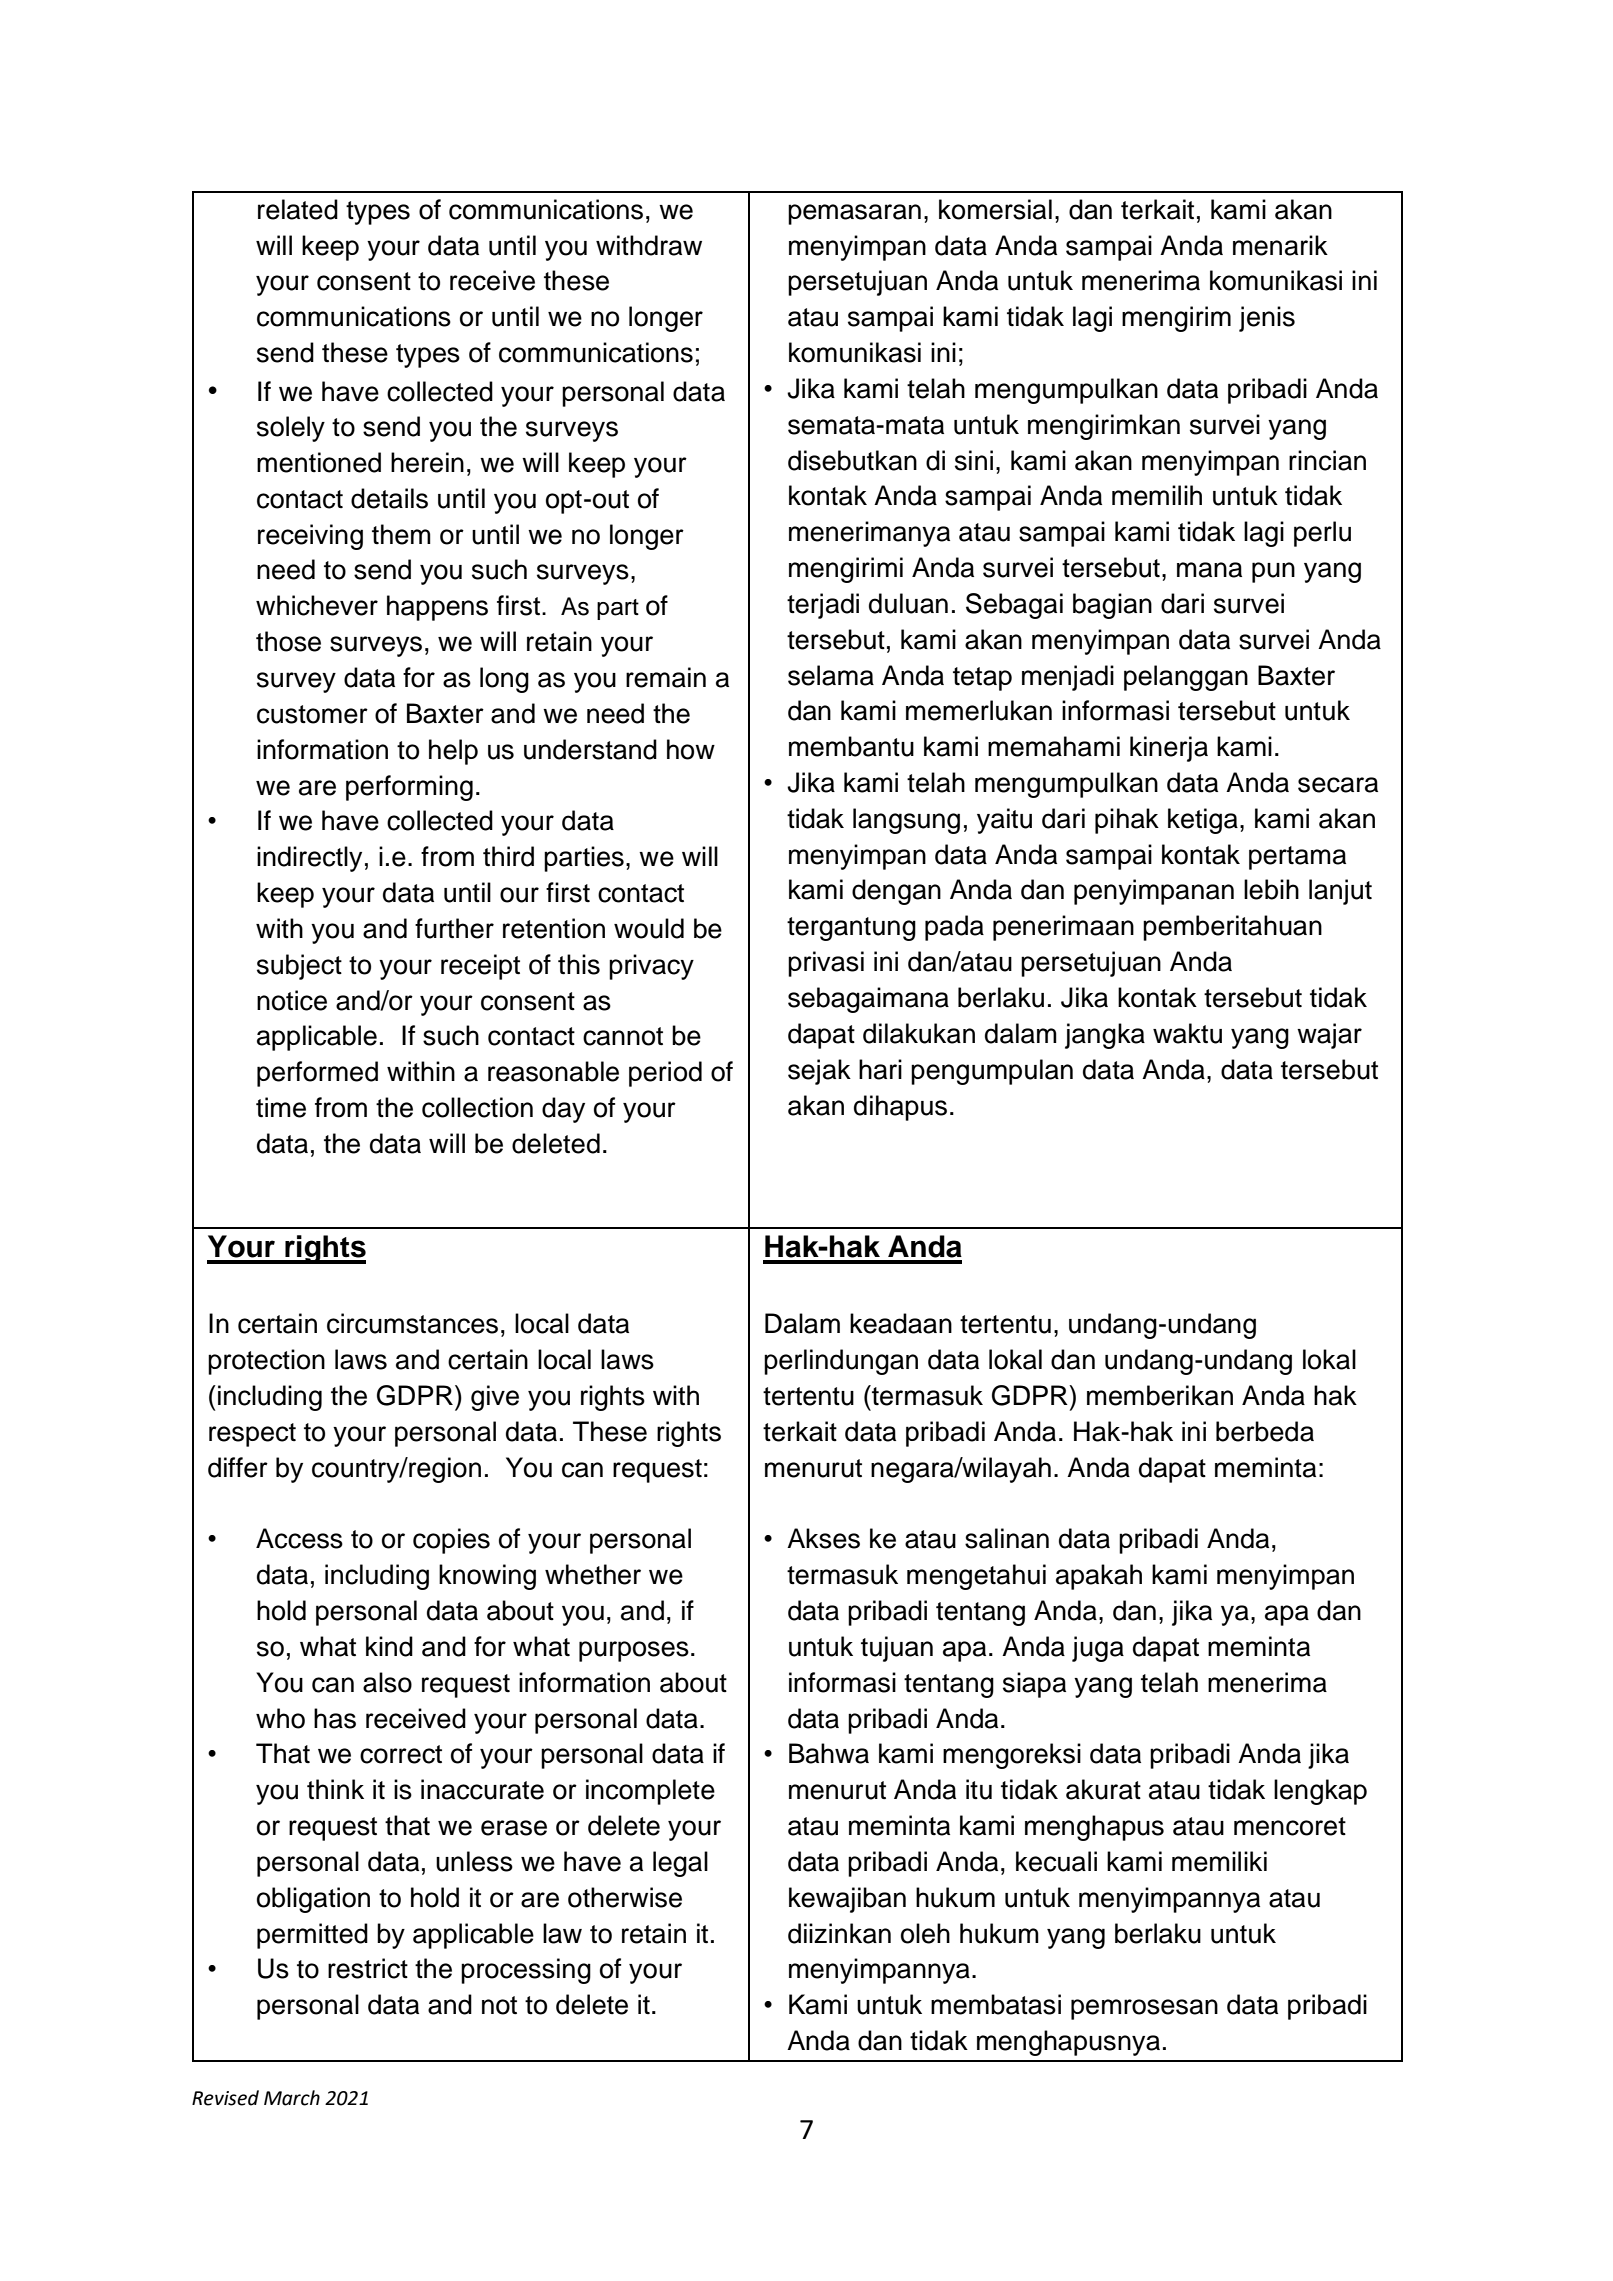 The height and width of the image is (2281, 1613). Describe the element at coordinates (368, 1968) in the image. I see `restrict` at that location.
